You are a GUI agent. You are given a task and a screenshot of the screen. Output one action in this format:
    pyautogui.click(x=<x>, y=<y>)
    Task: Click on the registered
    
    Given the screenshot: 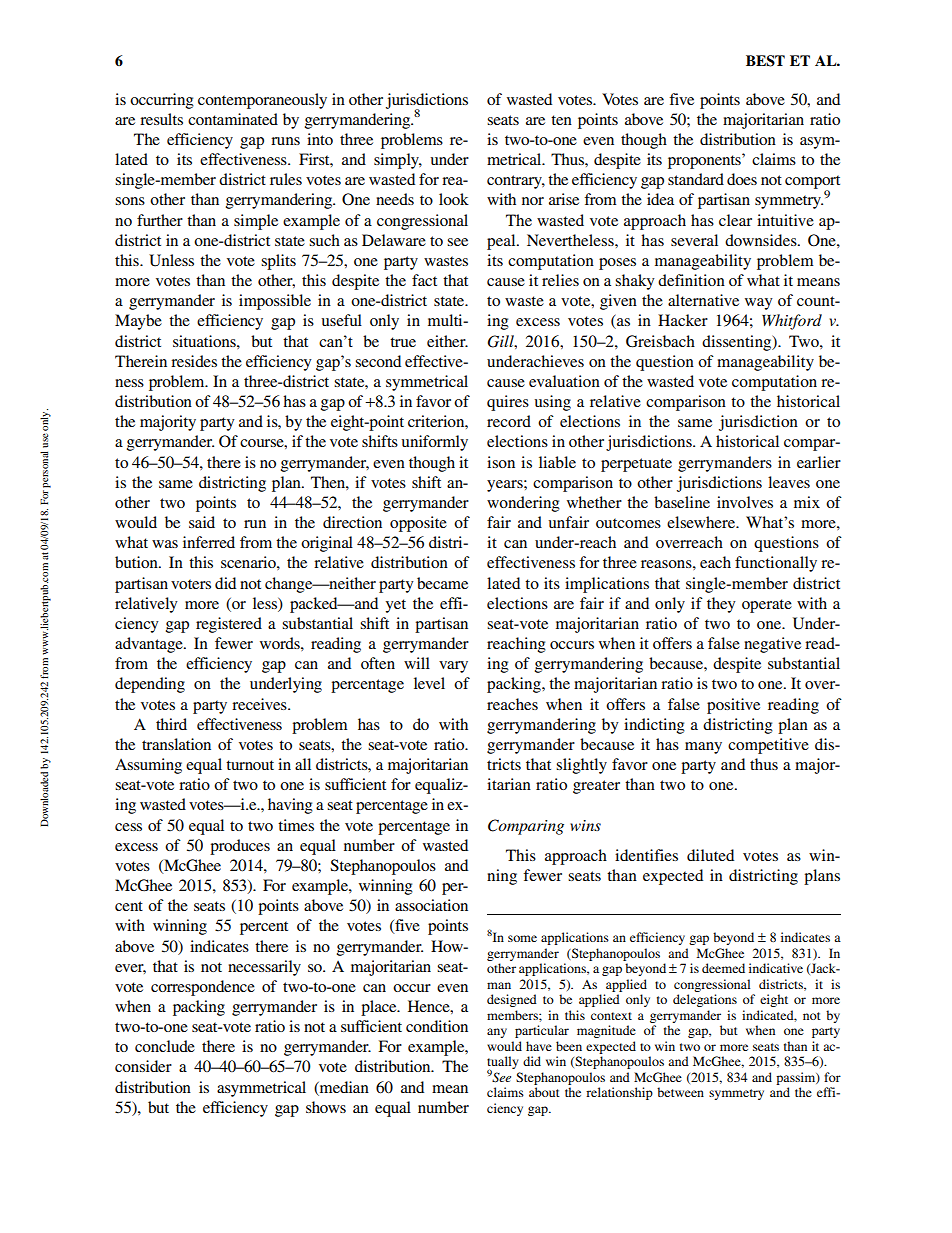 What is the action you would take?
    pyautogui.click(x=229, y=625)
